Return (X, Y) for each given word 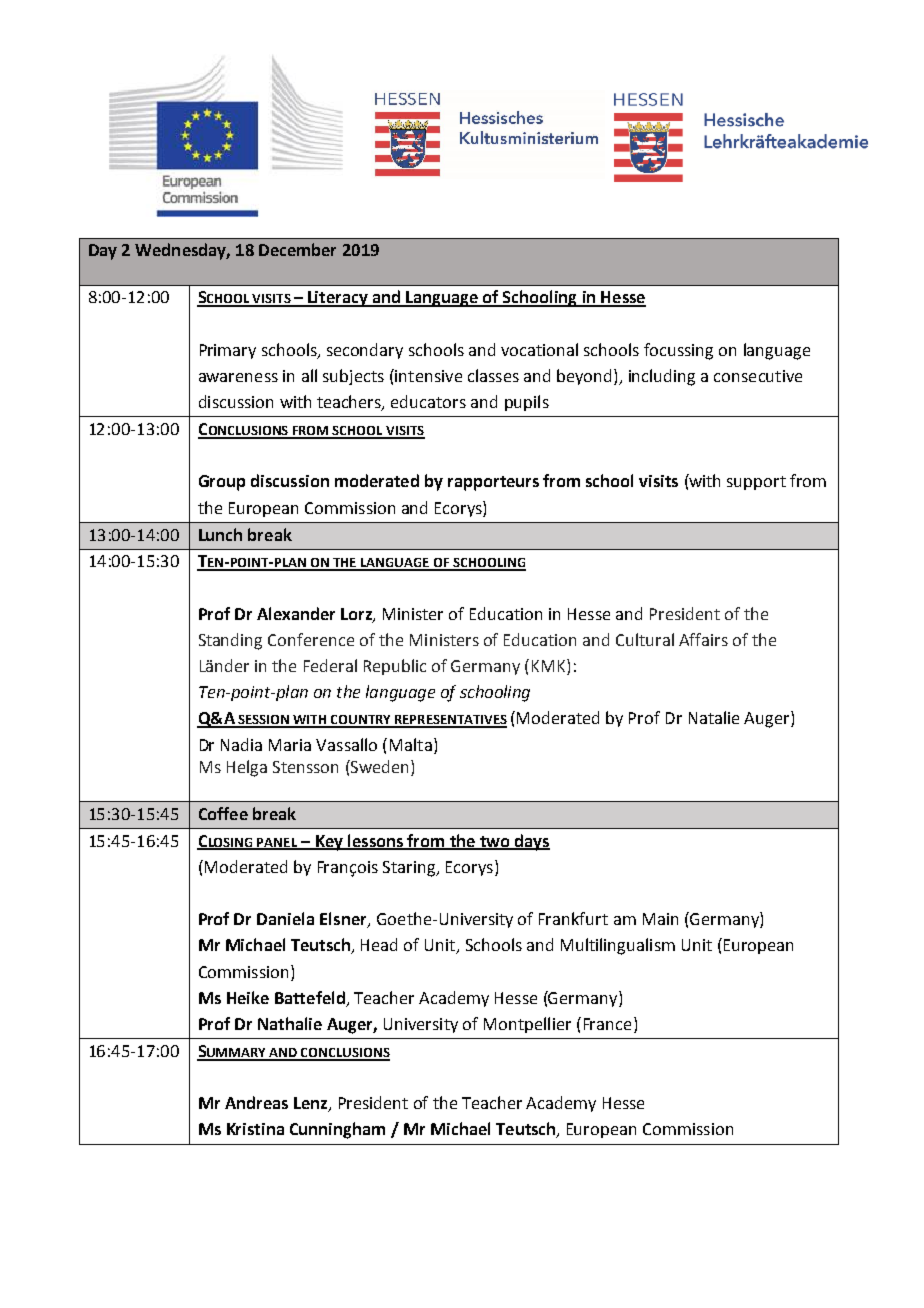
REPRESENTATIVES (450, 721)
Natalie (714, 717)
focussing (678, 351)
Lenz (312, 1104)
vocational (539, 349)
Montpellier (527, 1025)
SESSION (263, 721)
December (297, 249)
